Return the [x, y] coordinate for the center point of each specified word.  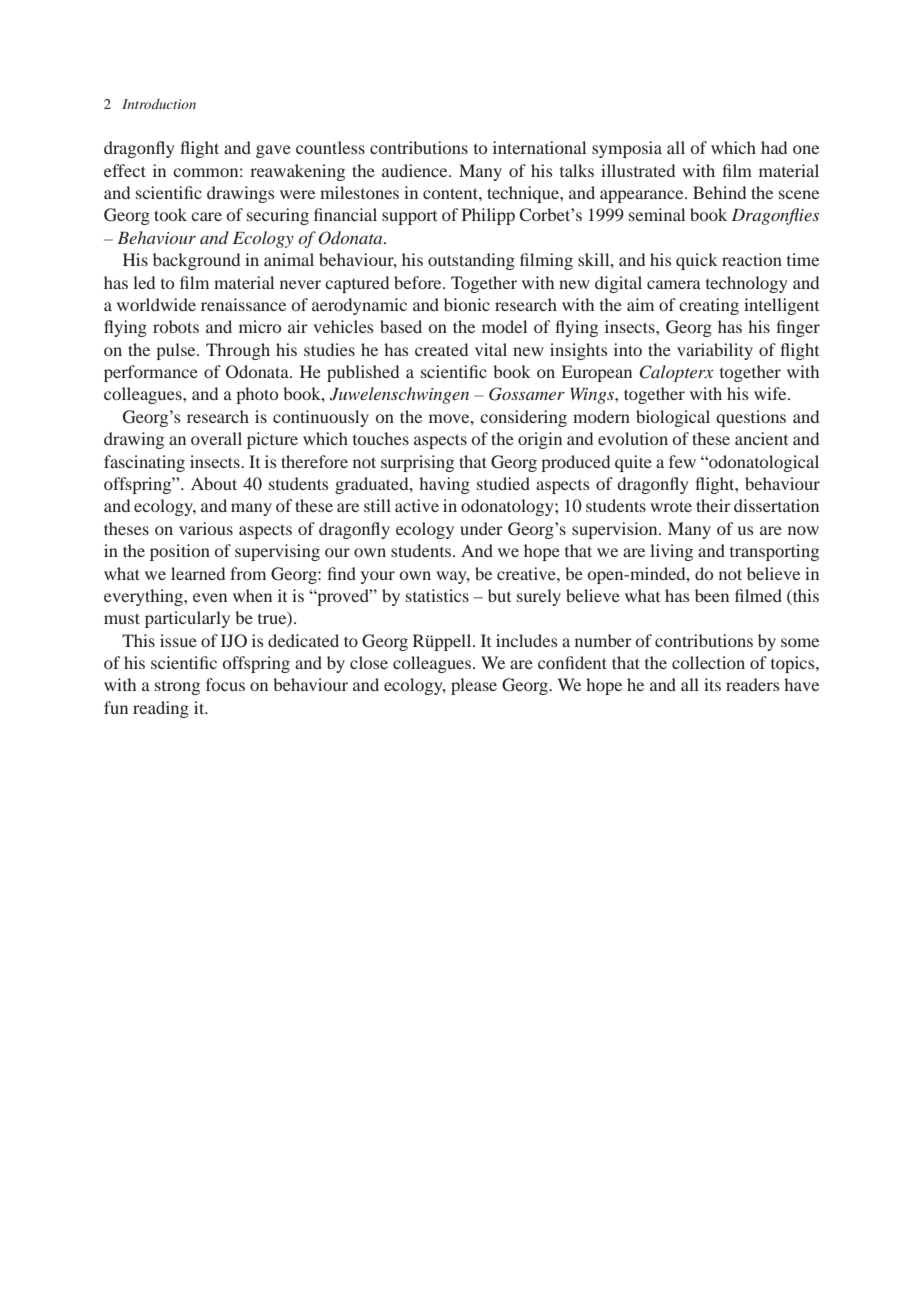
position [180, 552]
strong [177, 688]
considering [523, 418]
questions [751, 418]
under [481, 528]
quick [697, 261]
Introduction [159, 104]
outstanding [471, 261]
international [539, 147]
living [671, 552]
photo [257, 395]
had [774, 147]
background [196, 261]
